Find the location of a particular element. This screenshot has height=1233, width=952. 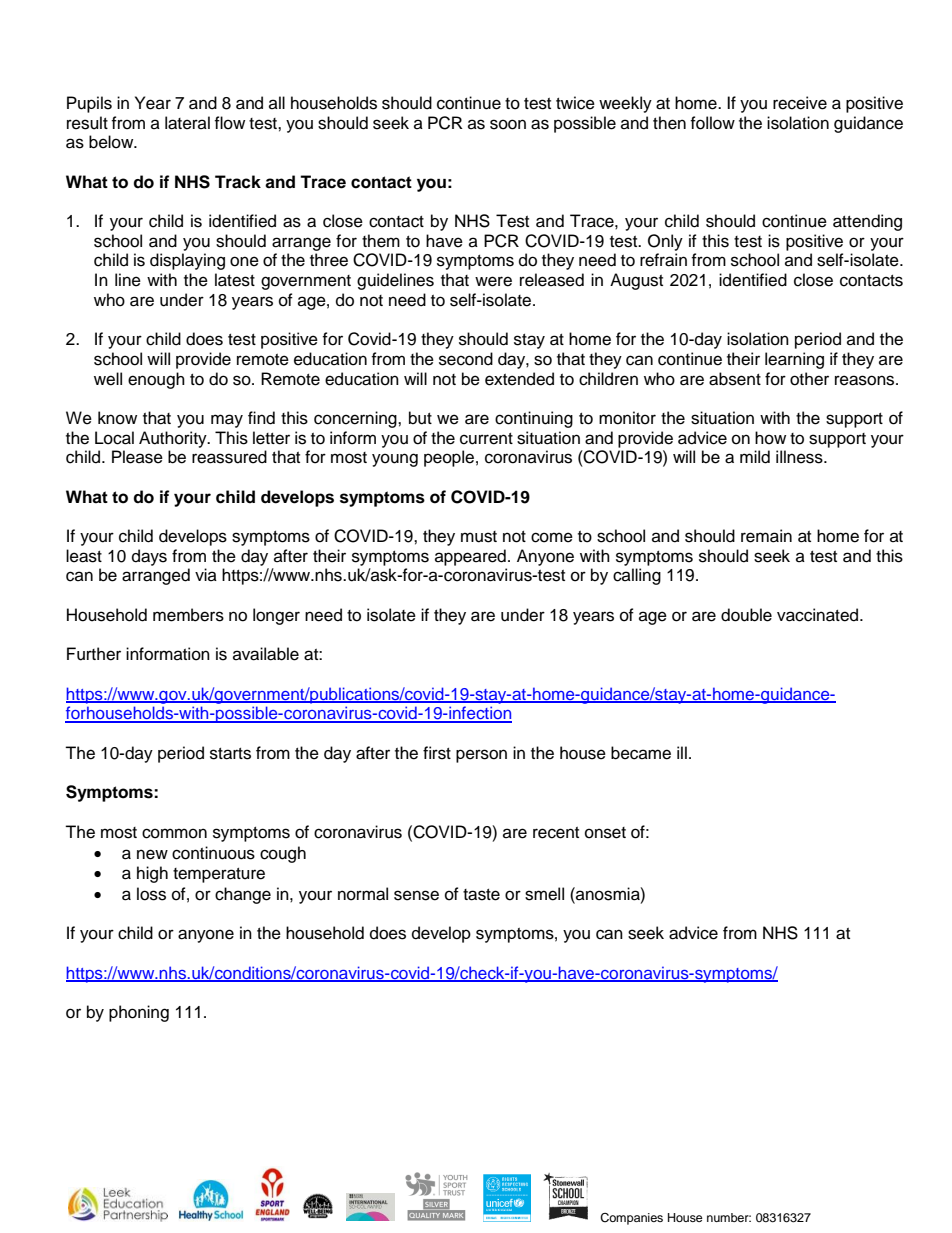

soon is located at coordinates (508, 124).
